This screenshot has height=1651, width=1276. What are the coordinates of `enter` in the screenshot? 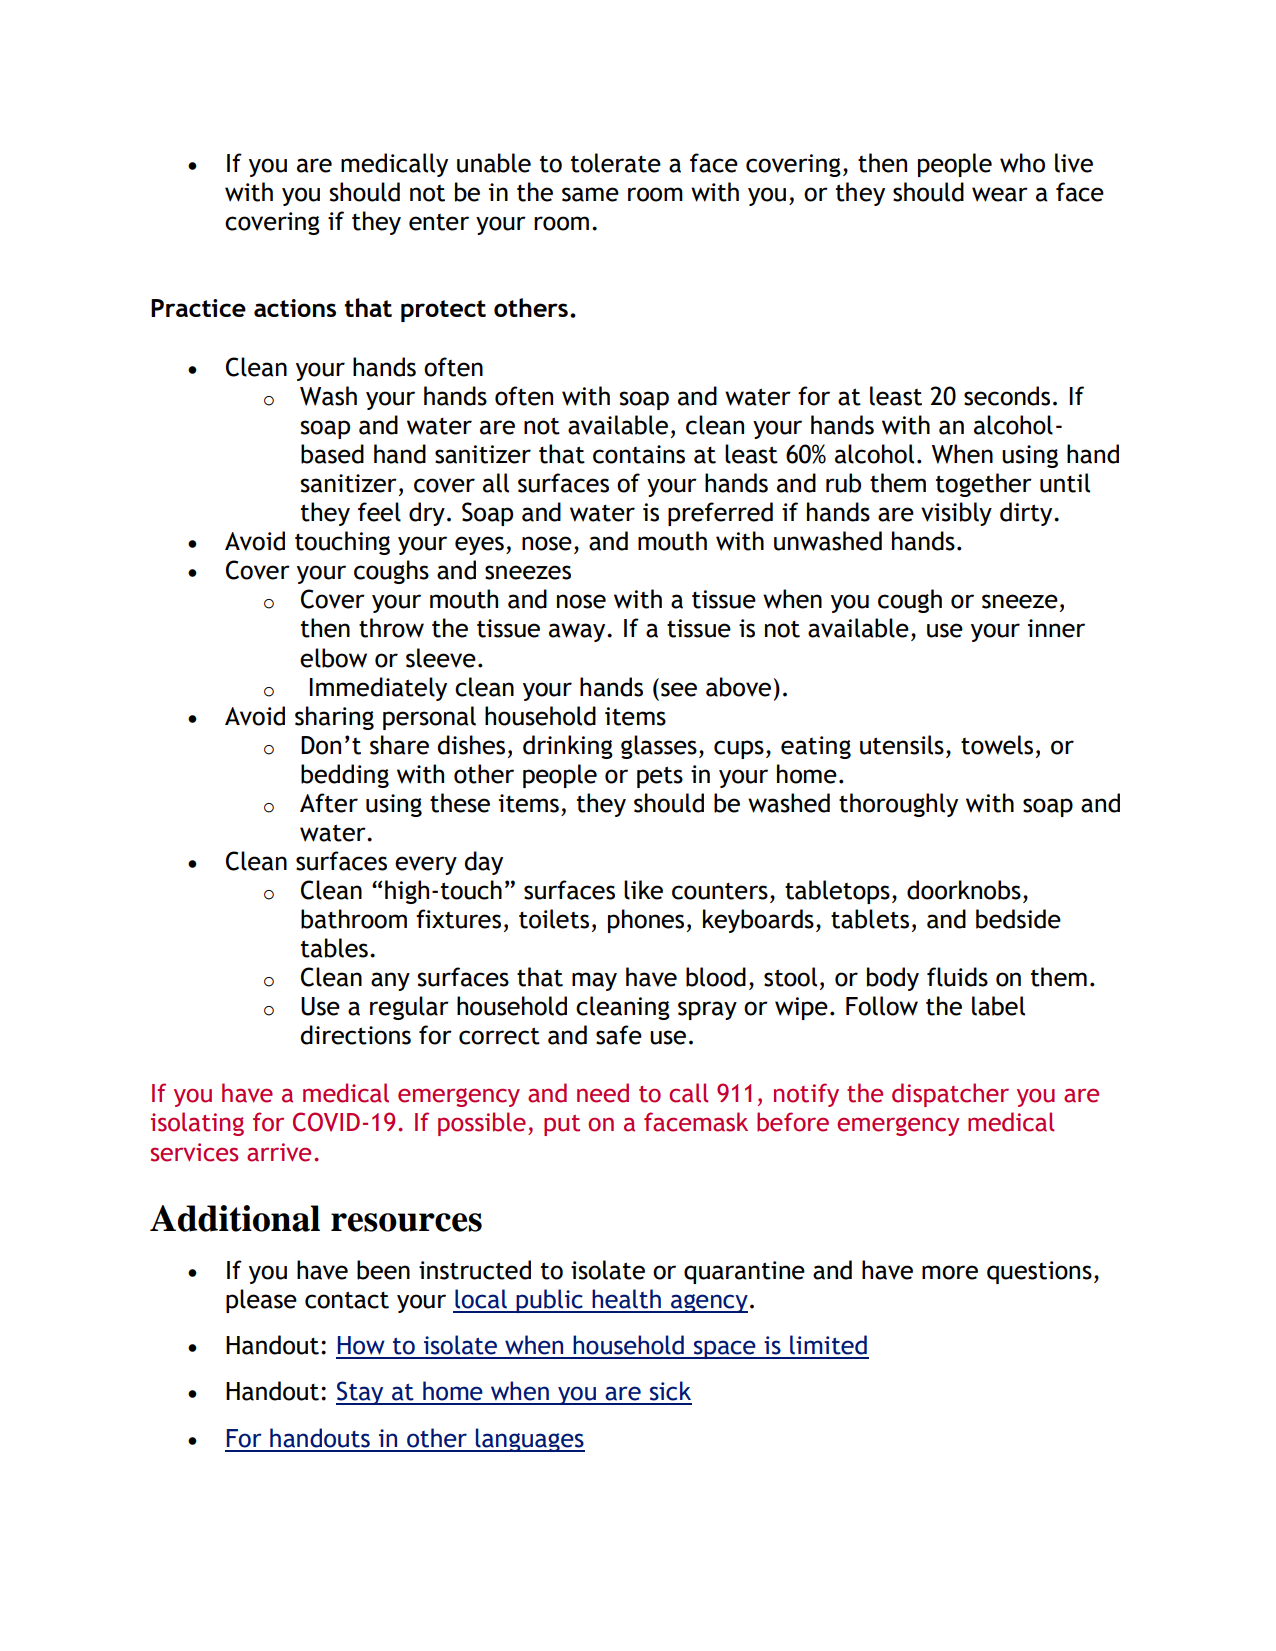 It's located at (439, 222).
